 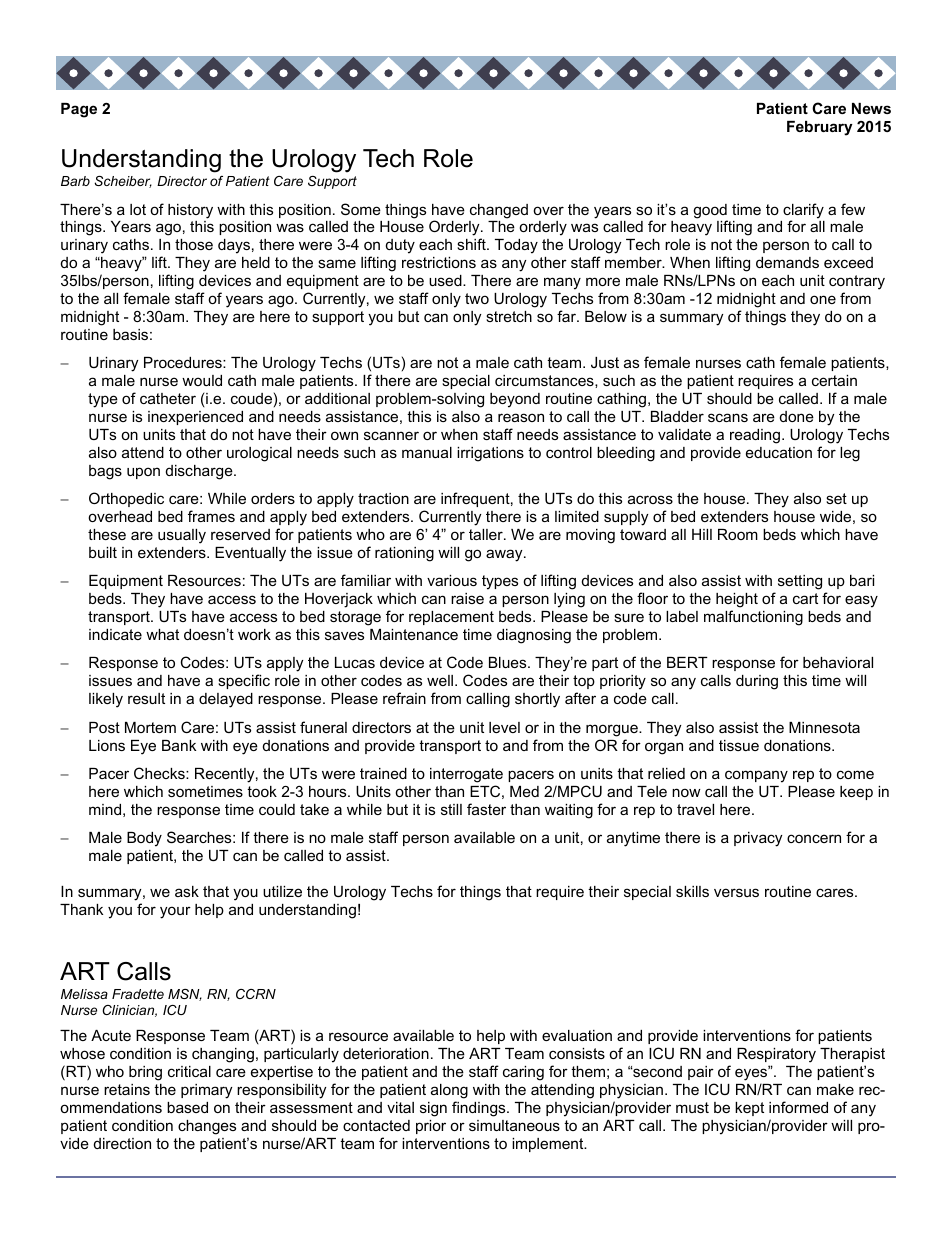 I want to click on malfunctioning, so click(x=753, y=618).
